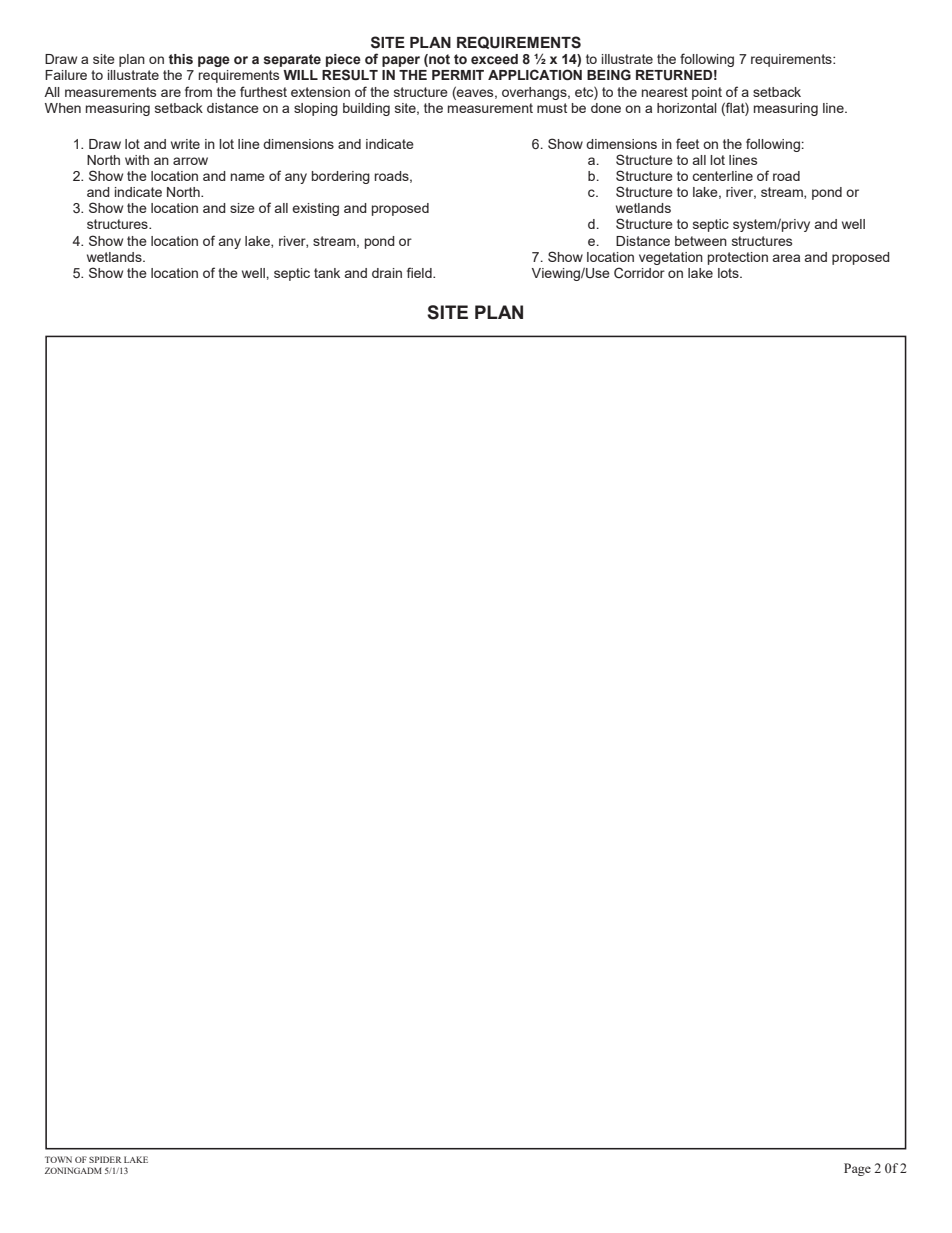  Describe the element at coordinates (729, 273) in the document. I see `lots` at that location.
